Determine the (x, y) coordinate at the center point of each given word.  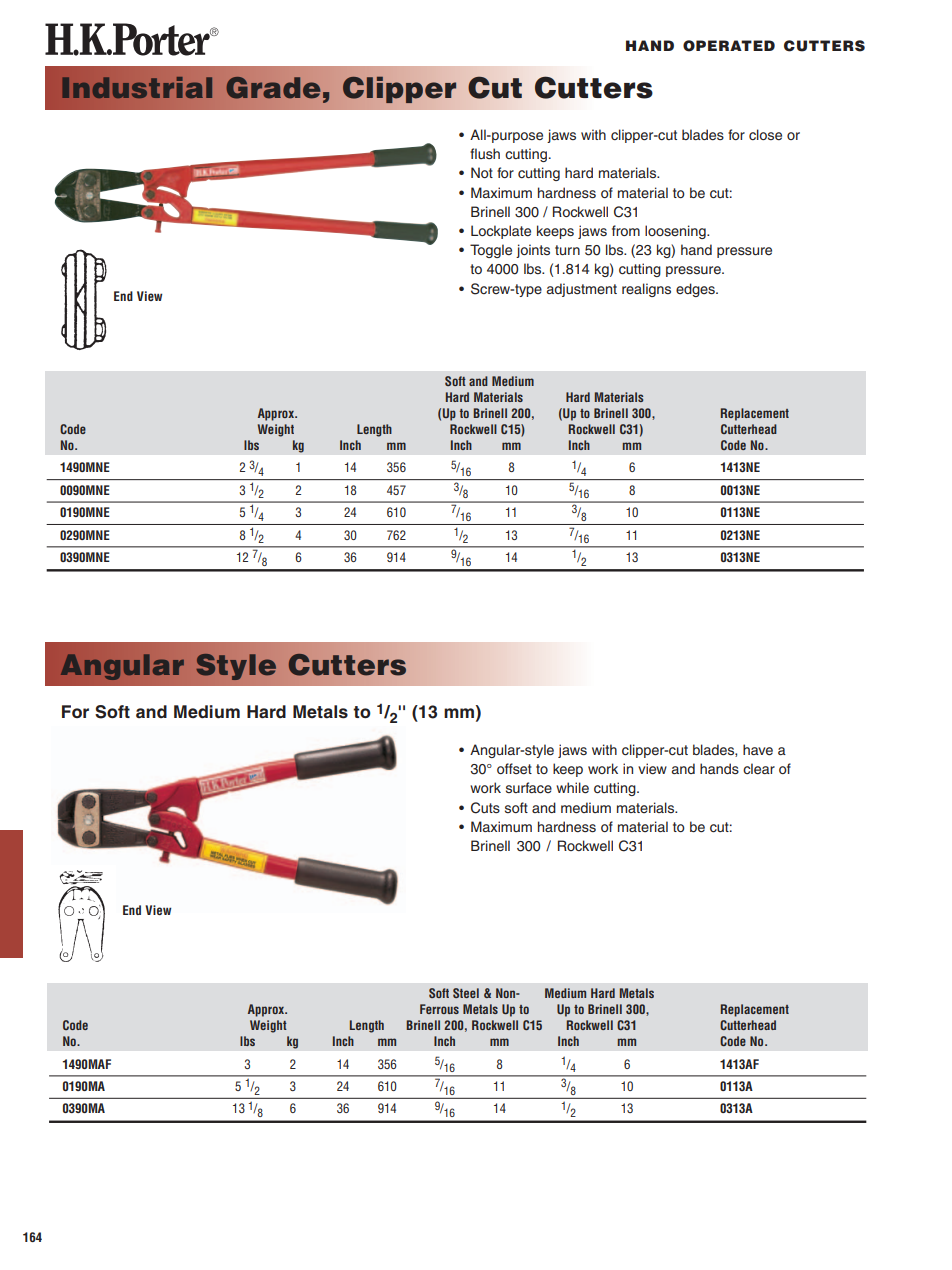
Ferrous (439, 1009)
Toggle (491, 251)
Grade (273, 88)
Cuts (485, 808)
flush (485, 153)
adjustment (582, 290)
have (758, 750)
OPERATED (729, 46)
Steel (466, 993)
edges (696, 290)
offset (514, 769)
